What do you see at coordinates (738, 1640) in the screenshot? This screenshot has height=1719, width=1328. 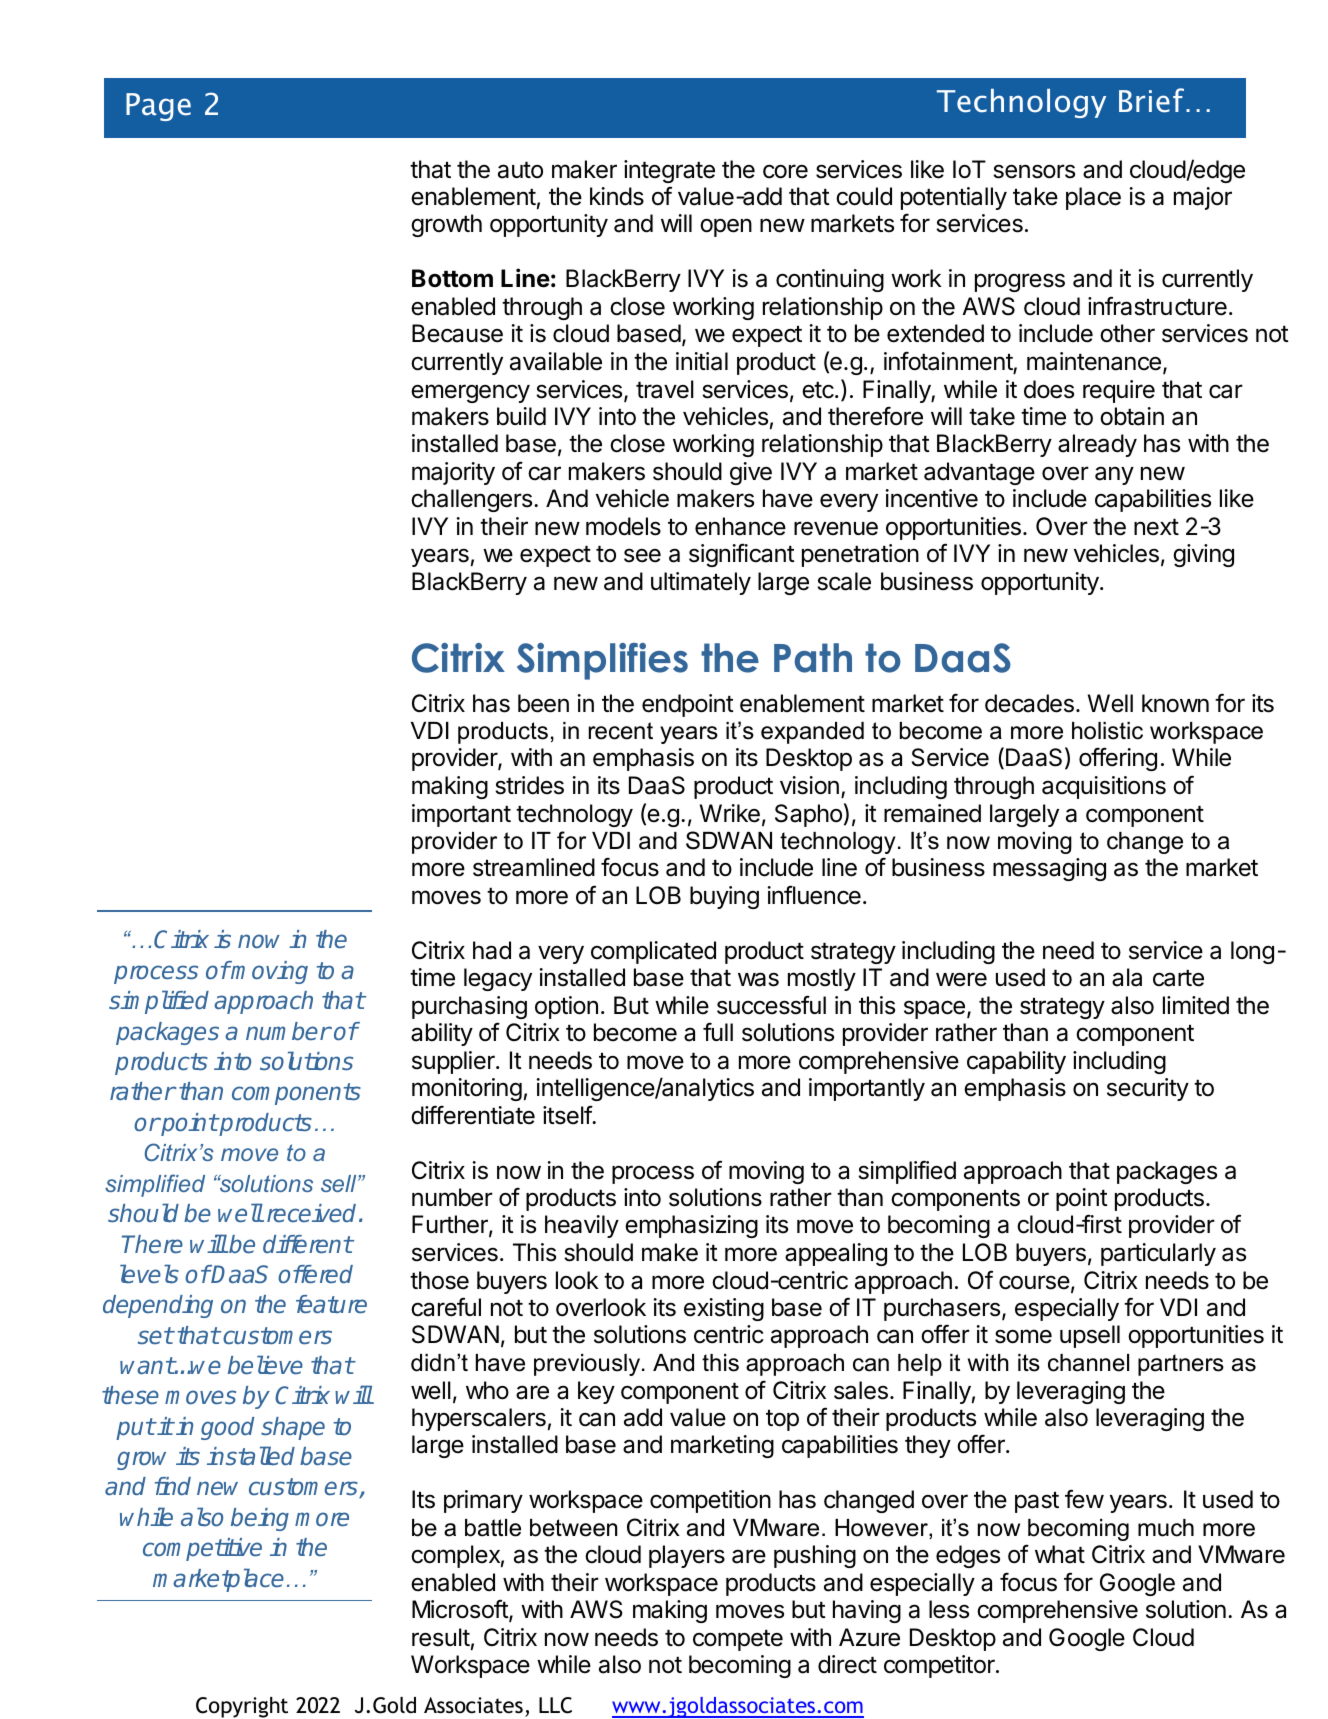 I see `compete` at bounding box center [738, 1640].
